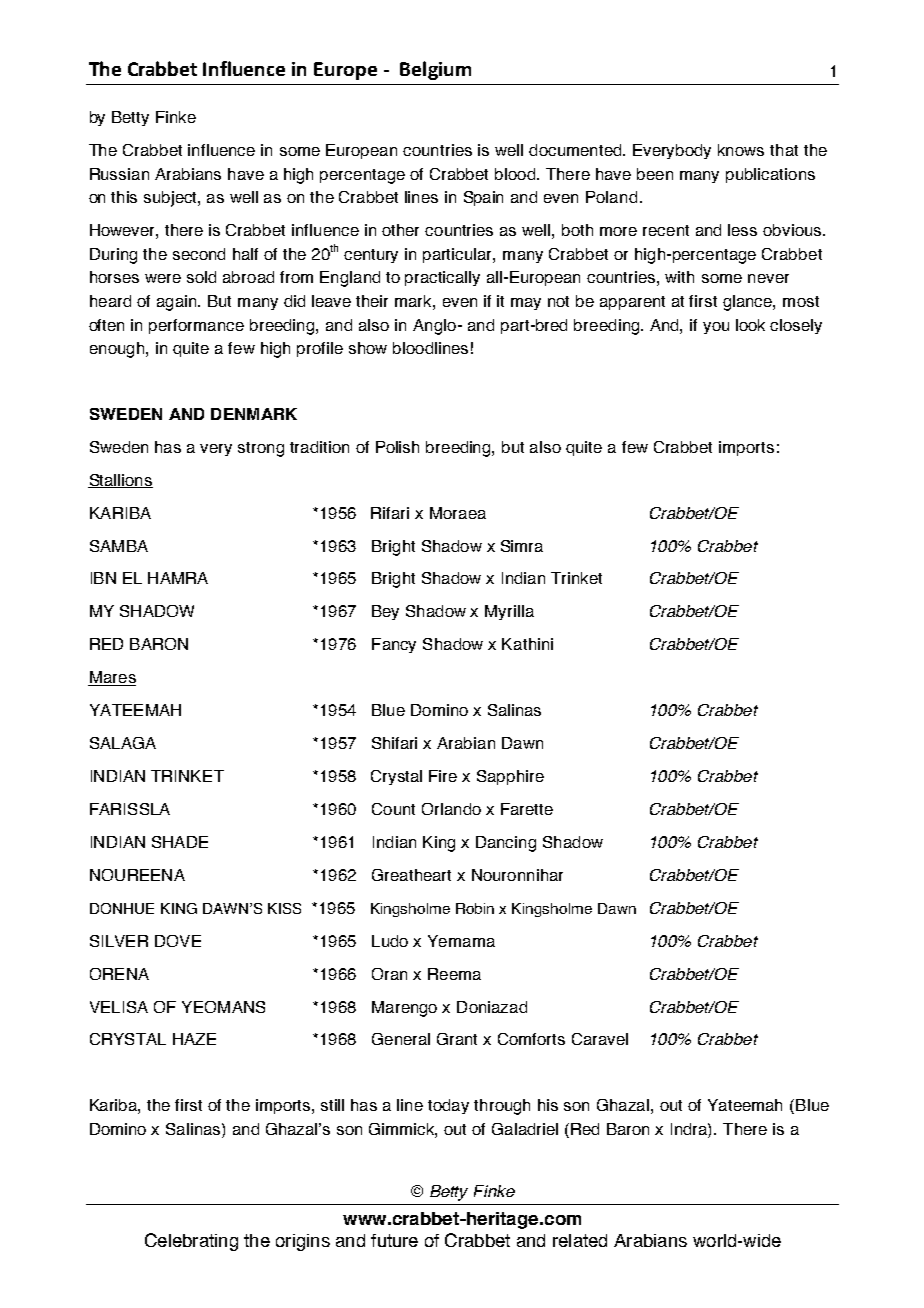 The image size is (924, 1308). Describe the element at coordinates (196, 326) in the screenshot. I see `performance` at that location.
